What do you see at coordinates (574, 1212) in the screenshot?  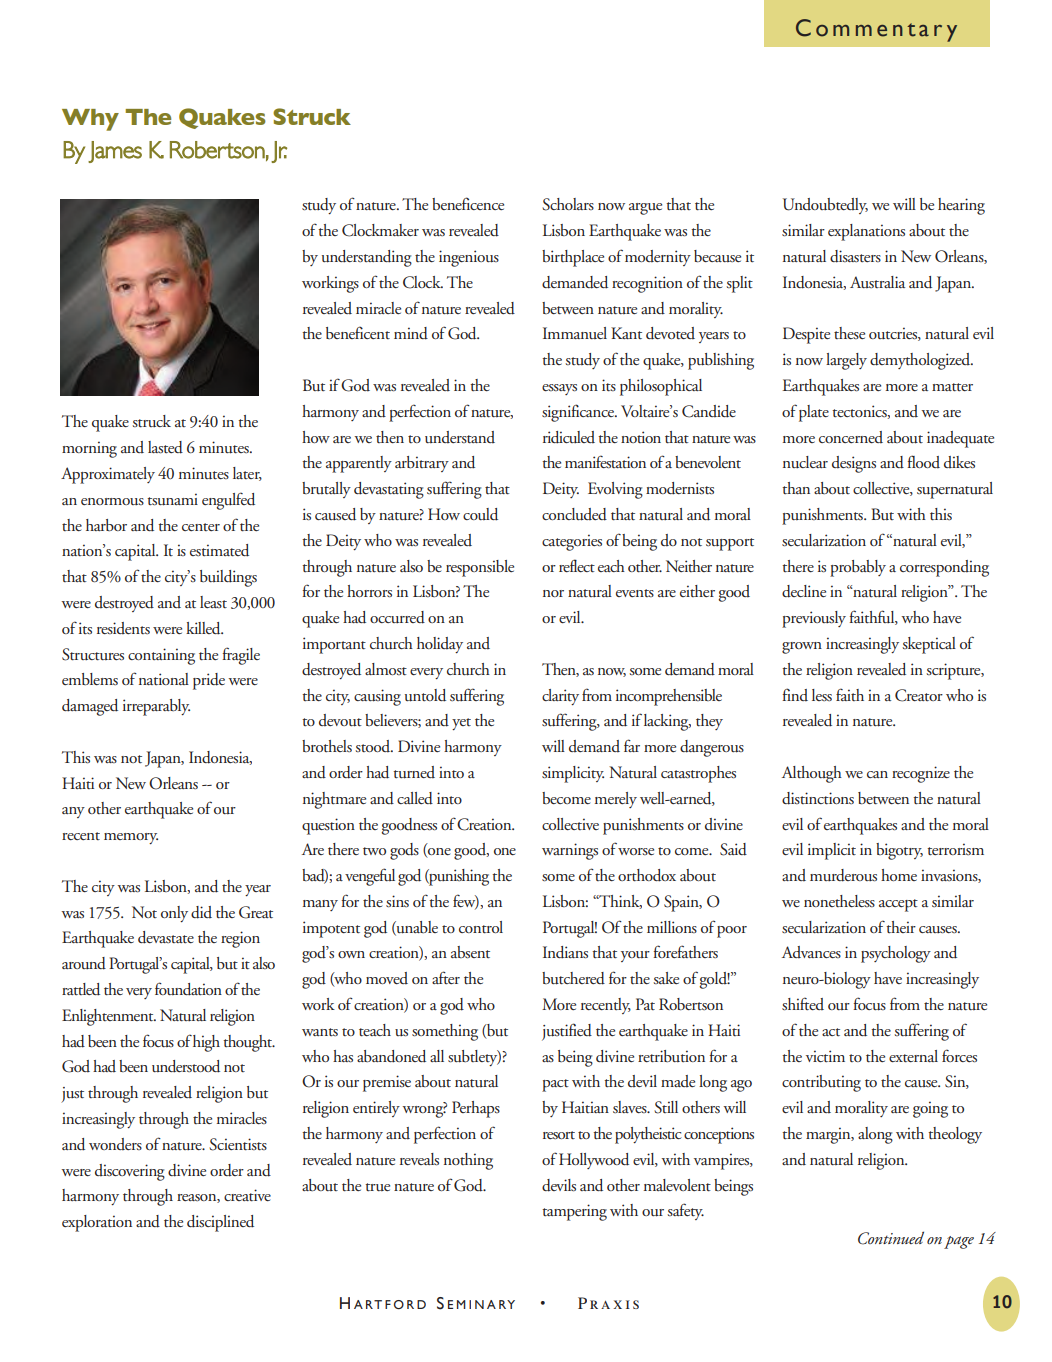 I see `tampering` at bounding box center [574, 1212].
